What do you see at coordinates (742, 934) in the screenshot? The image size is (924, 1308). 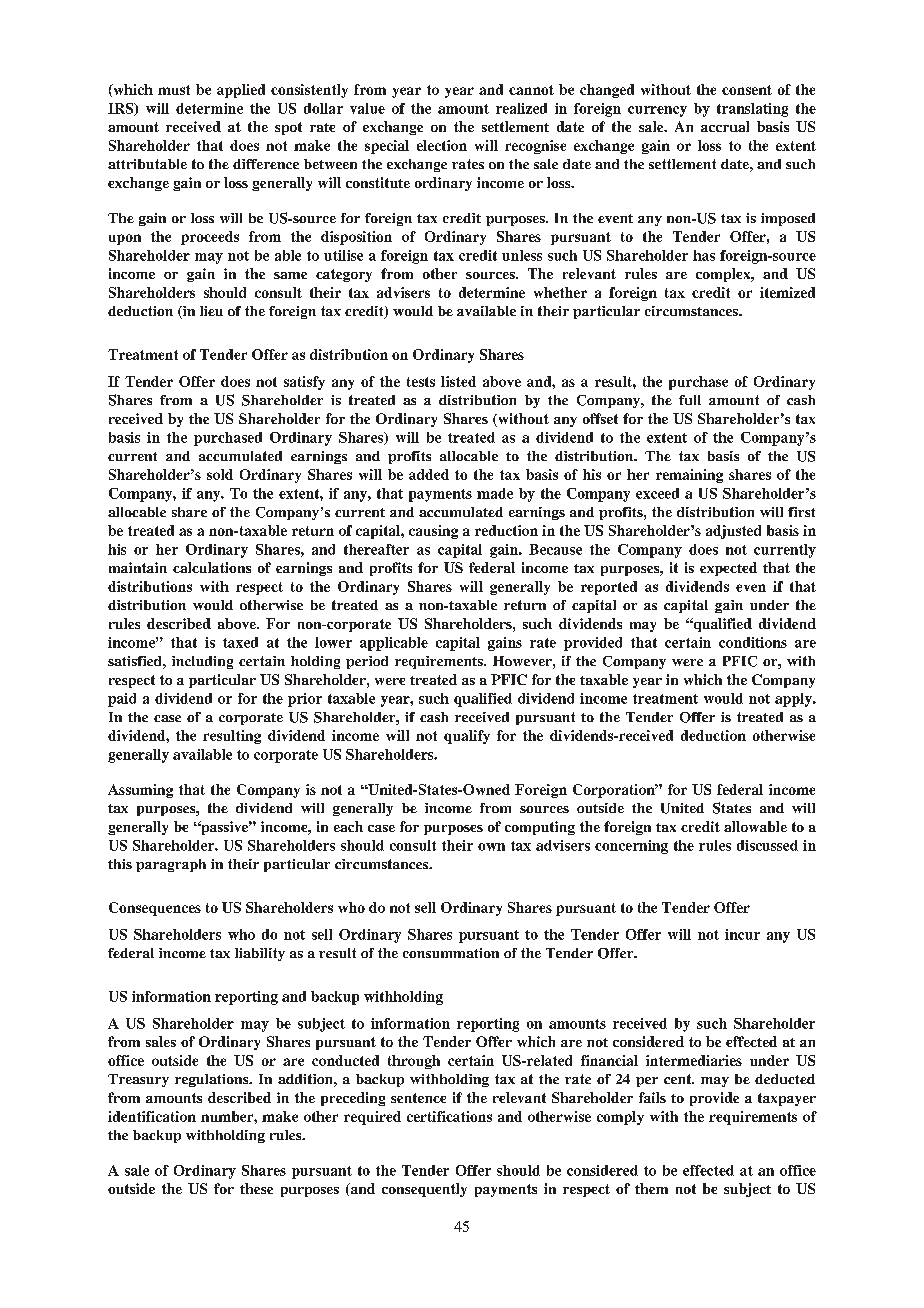 I see `incur` at bounding box center [742, 934].
